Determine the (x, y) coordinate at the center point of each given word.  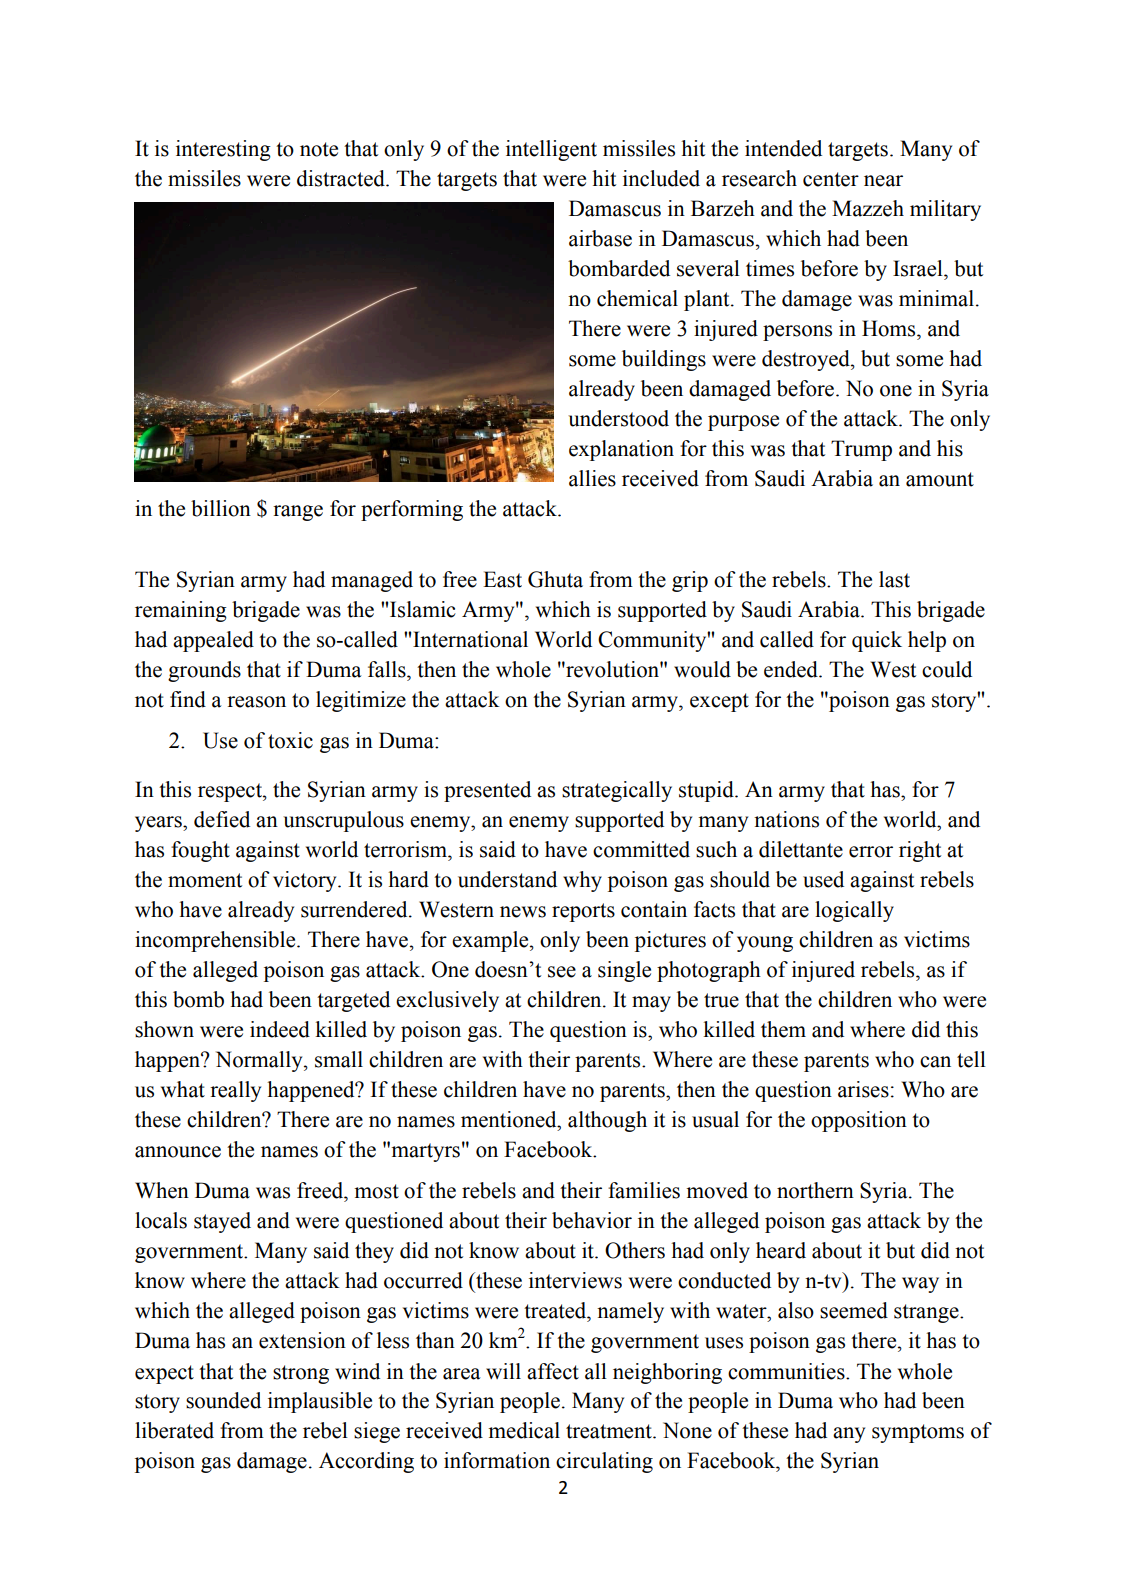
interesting (223, 150)
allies (592, 478)
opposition (859, 1121)
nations (786, 819)
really (235, 1091)
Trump (861, 450)
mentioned (510, 1119)
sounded (223, 1400)
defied (222, 819)
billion (221, 508)
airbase (600, 238)
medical (524, 1430)
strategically (617, 791)
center (831, 179)
